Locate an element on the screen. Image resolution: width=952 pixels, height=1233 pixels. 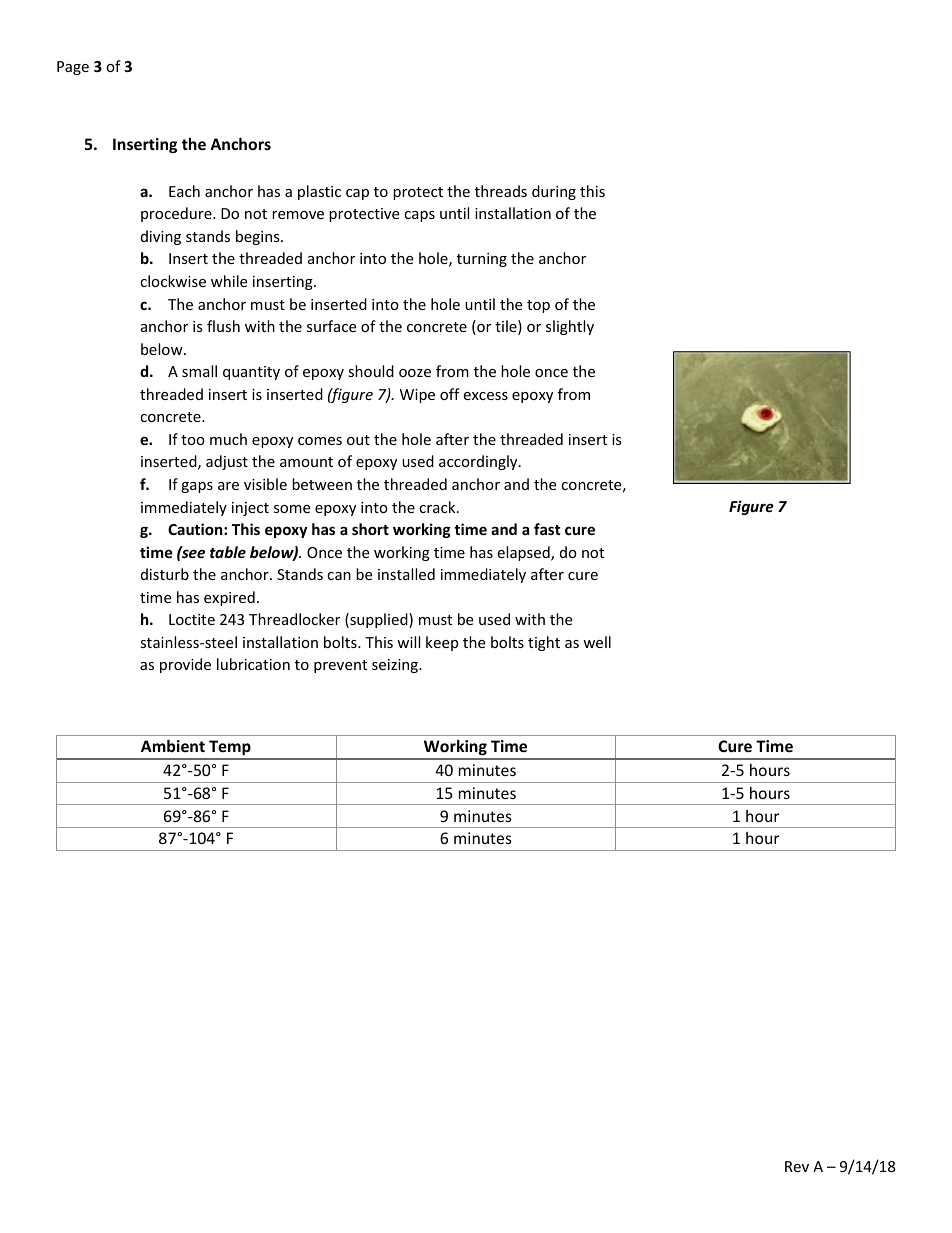
Page is located at coordinates (73, 68).
